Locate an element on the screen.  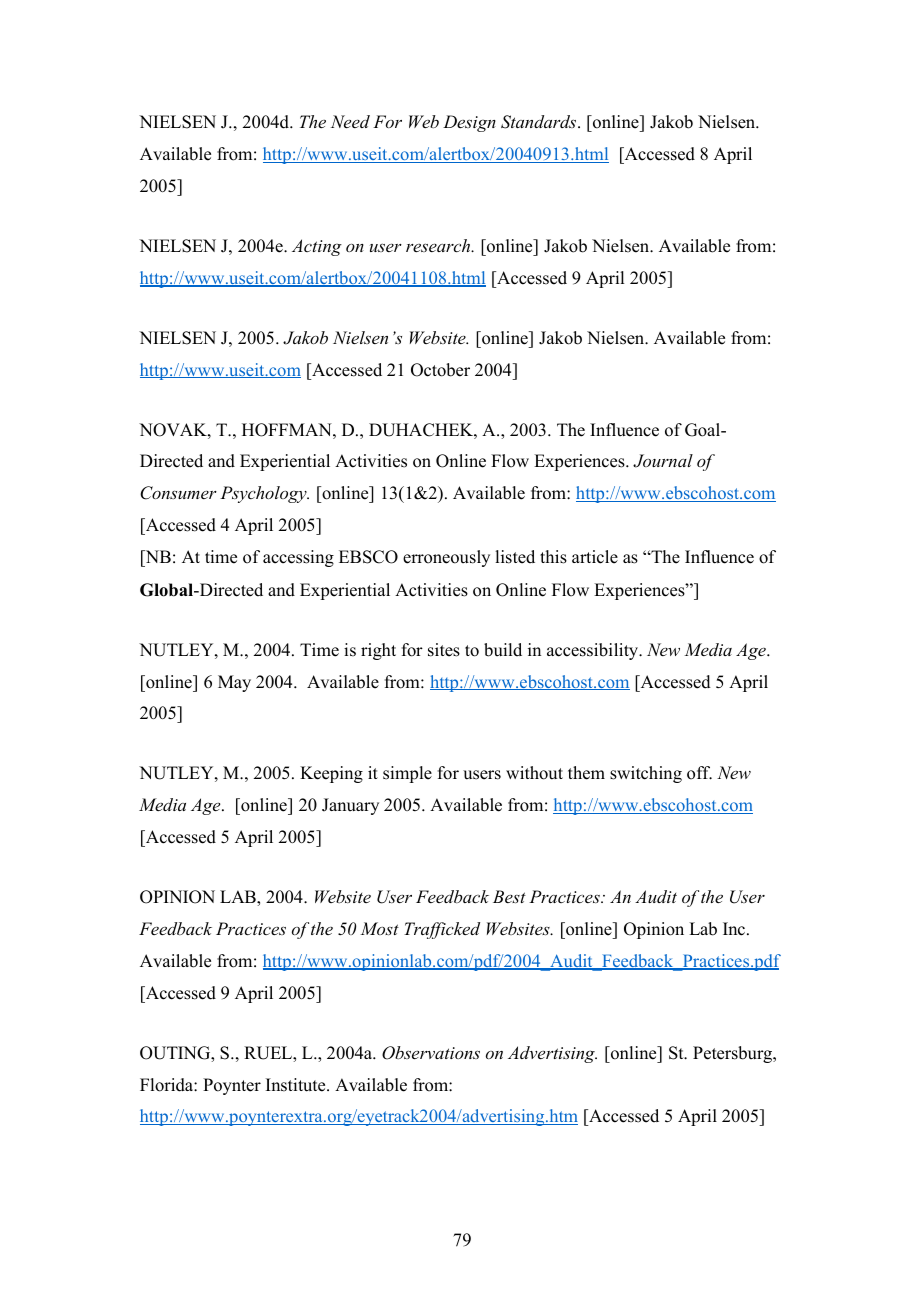
Psychology is located at coordinates (264, 494).
